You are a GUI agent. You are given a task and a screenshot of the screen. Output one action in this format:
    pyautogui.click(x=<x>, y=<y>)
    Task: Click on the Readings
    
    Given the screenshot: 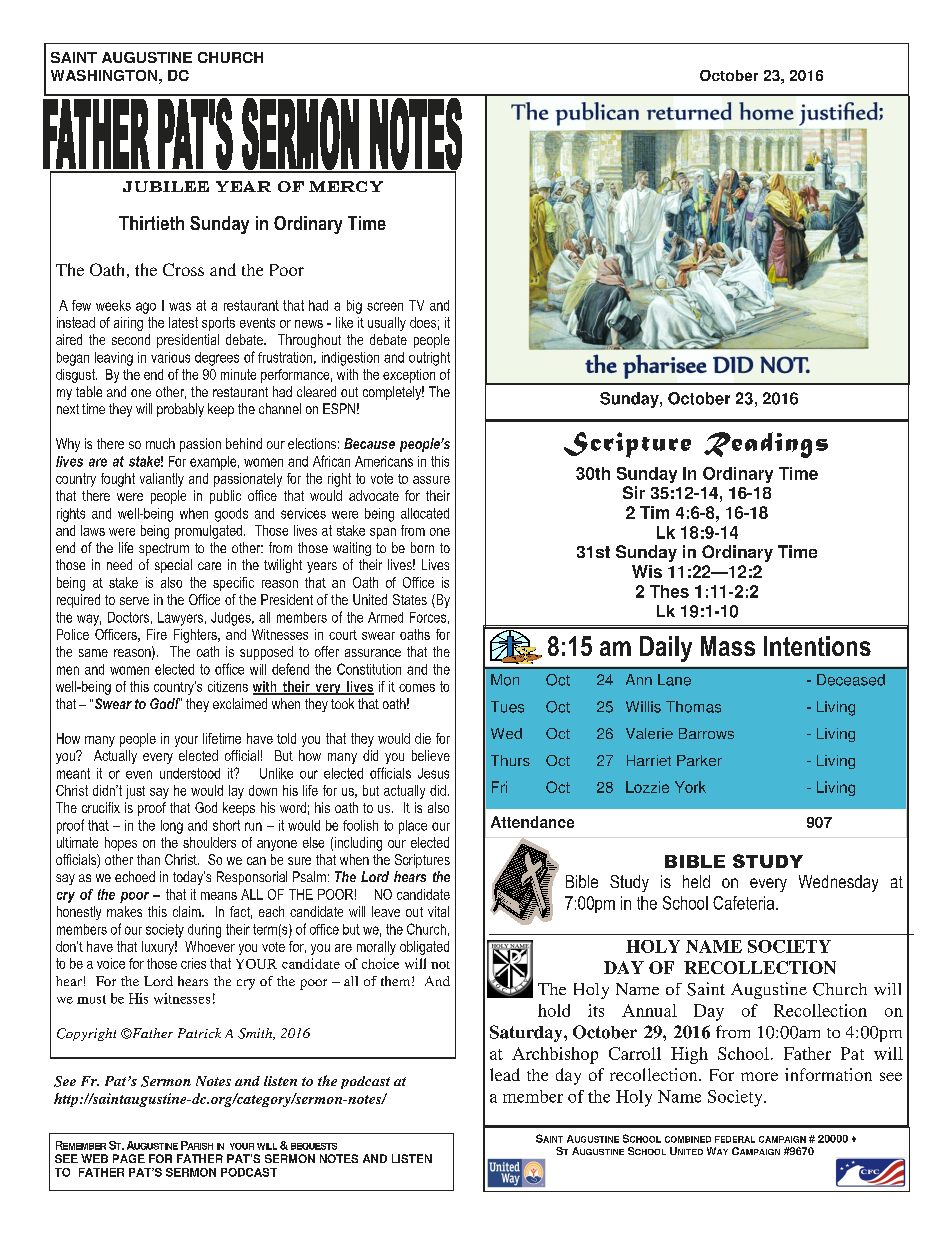 What is the action you would take?
    pyautogui.click(x=766, y=445)
